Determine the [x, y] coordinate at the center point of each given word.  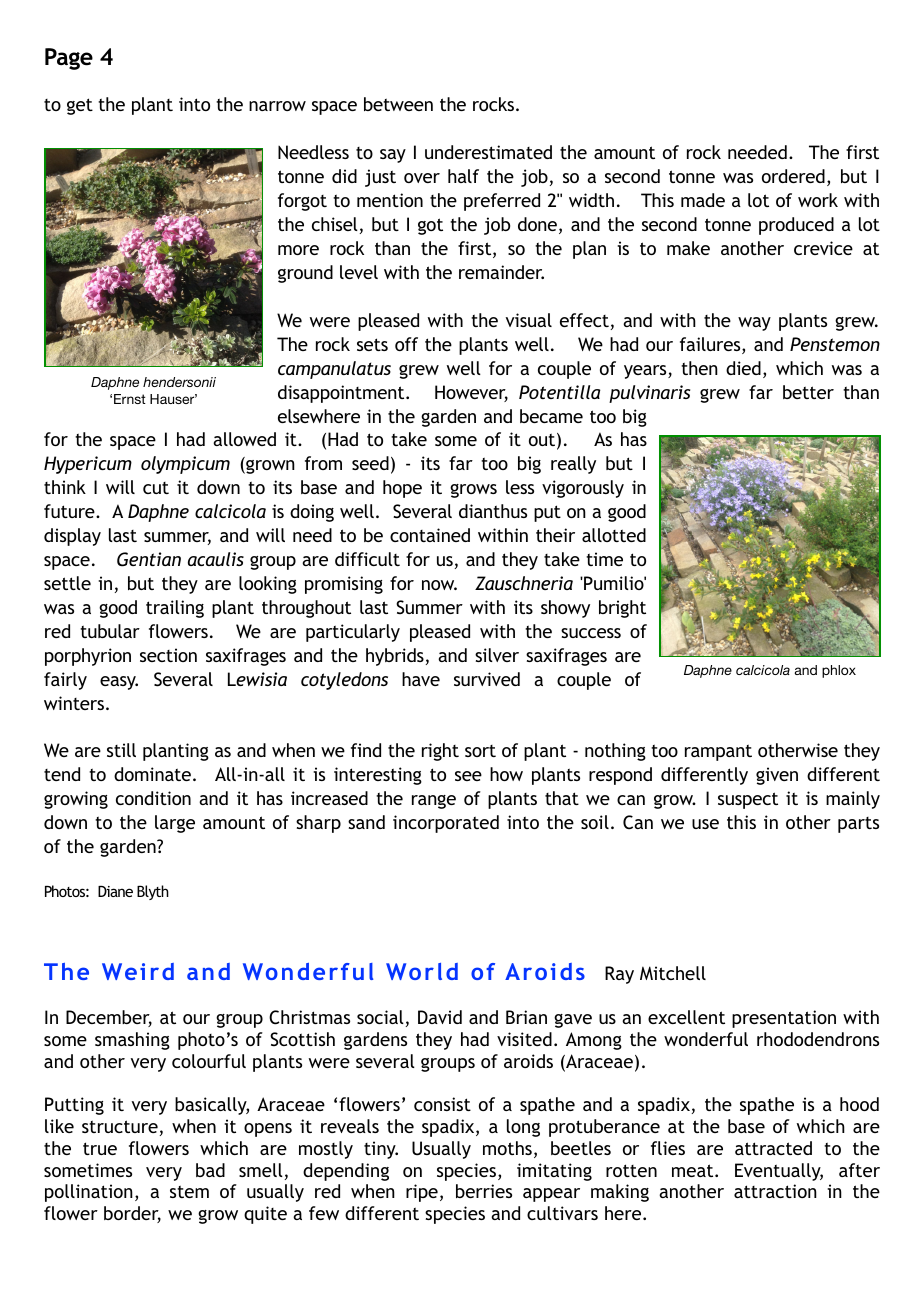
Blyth [153, 892]
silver [497, 655]
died [743, 368]
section [168, 655]
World [422, 971]
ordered [793, 176]
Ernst [130, 399]
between [398, 104]
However [471, 393]
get [80, 106]
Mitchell [673, 973]
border [132, 1214]
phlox [839, 671]
